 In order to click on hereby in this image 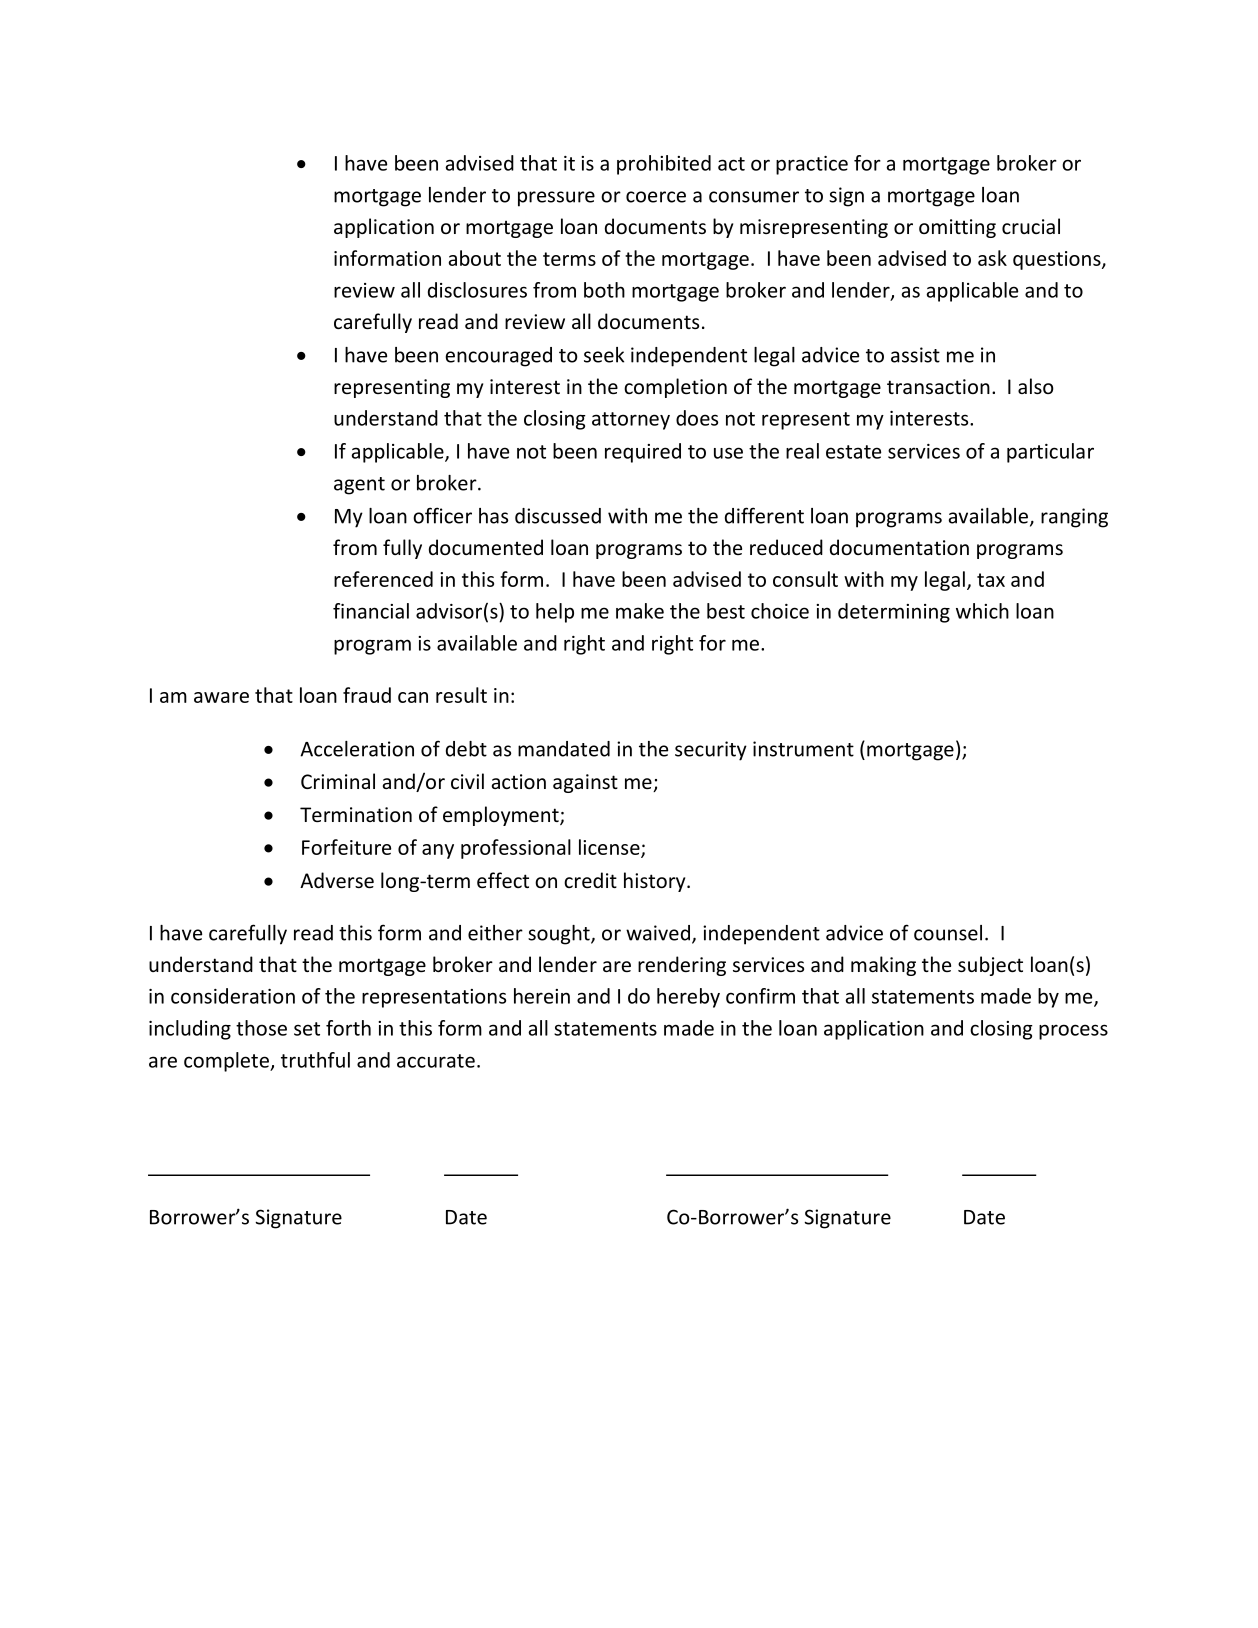, I will do `click(688, 998)`.
